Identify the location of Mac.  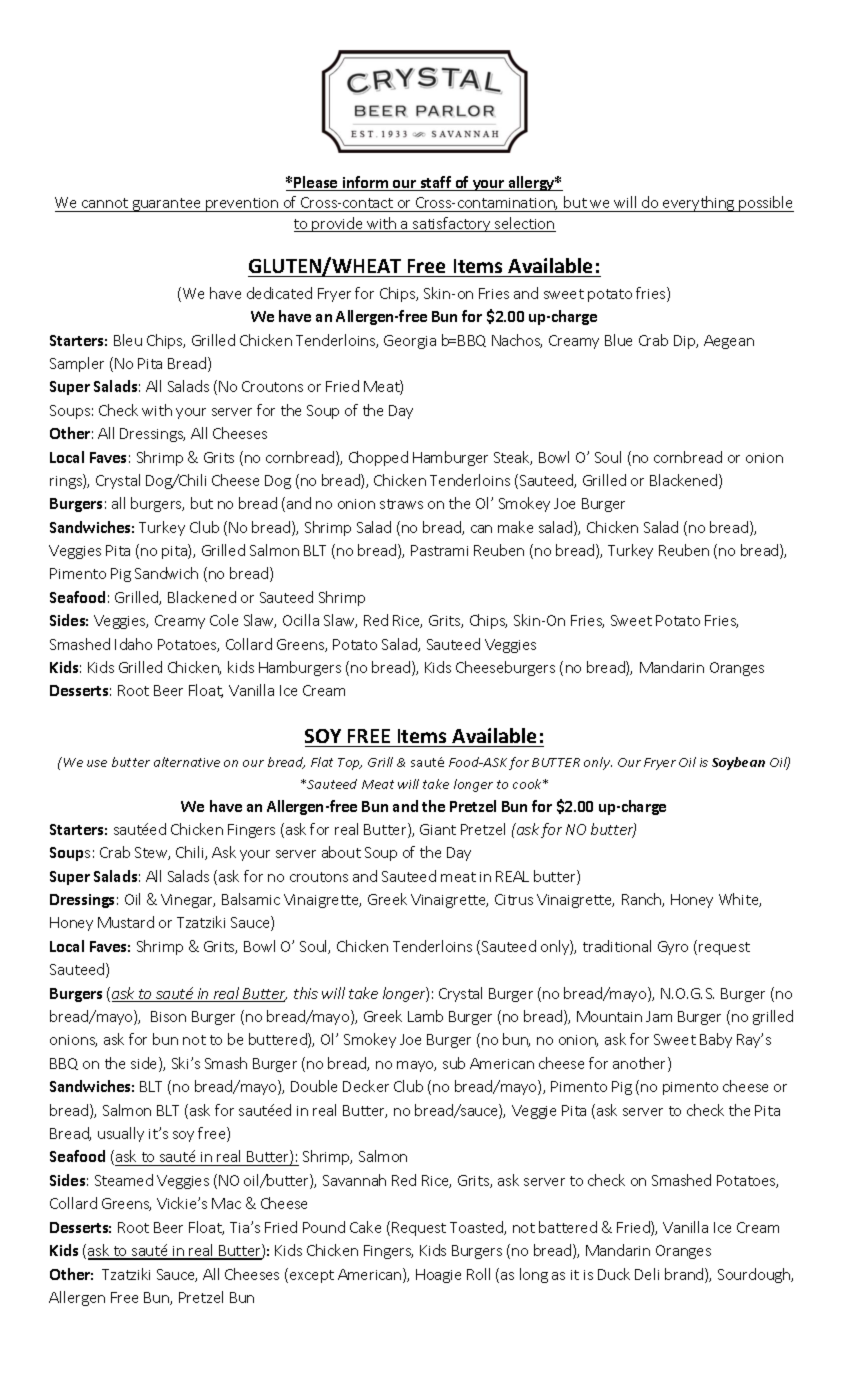
(226, 1203).
